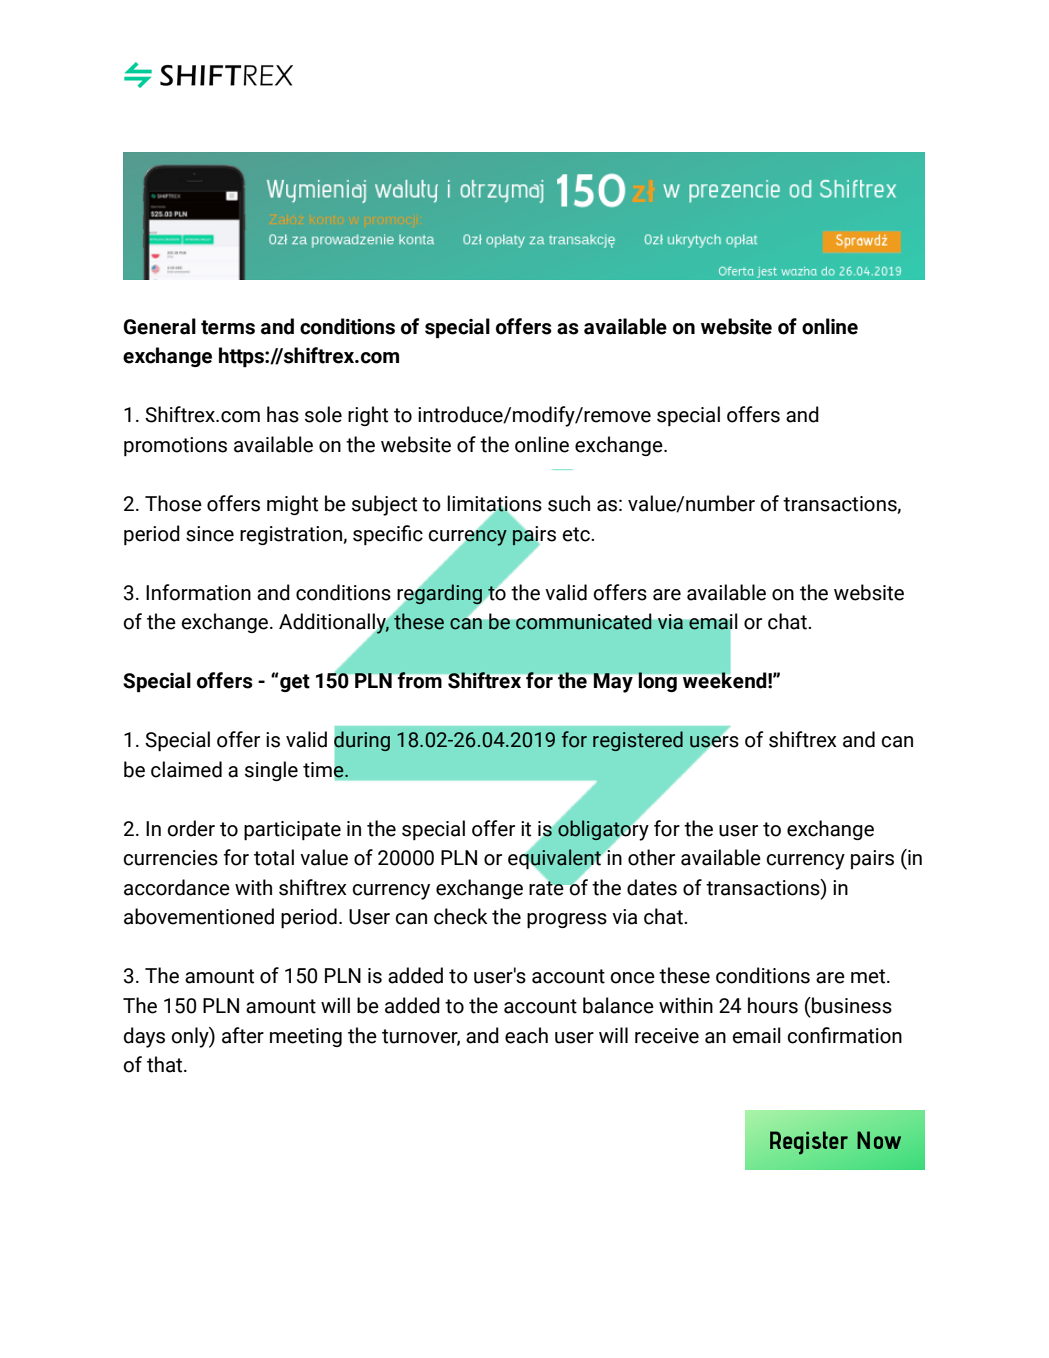 This screenshot has height=1358, width=1049. Describe the element at coordinates (577, 534) in the screenshot. I see `etc` at that location.
